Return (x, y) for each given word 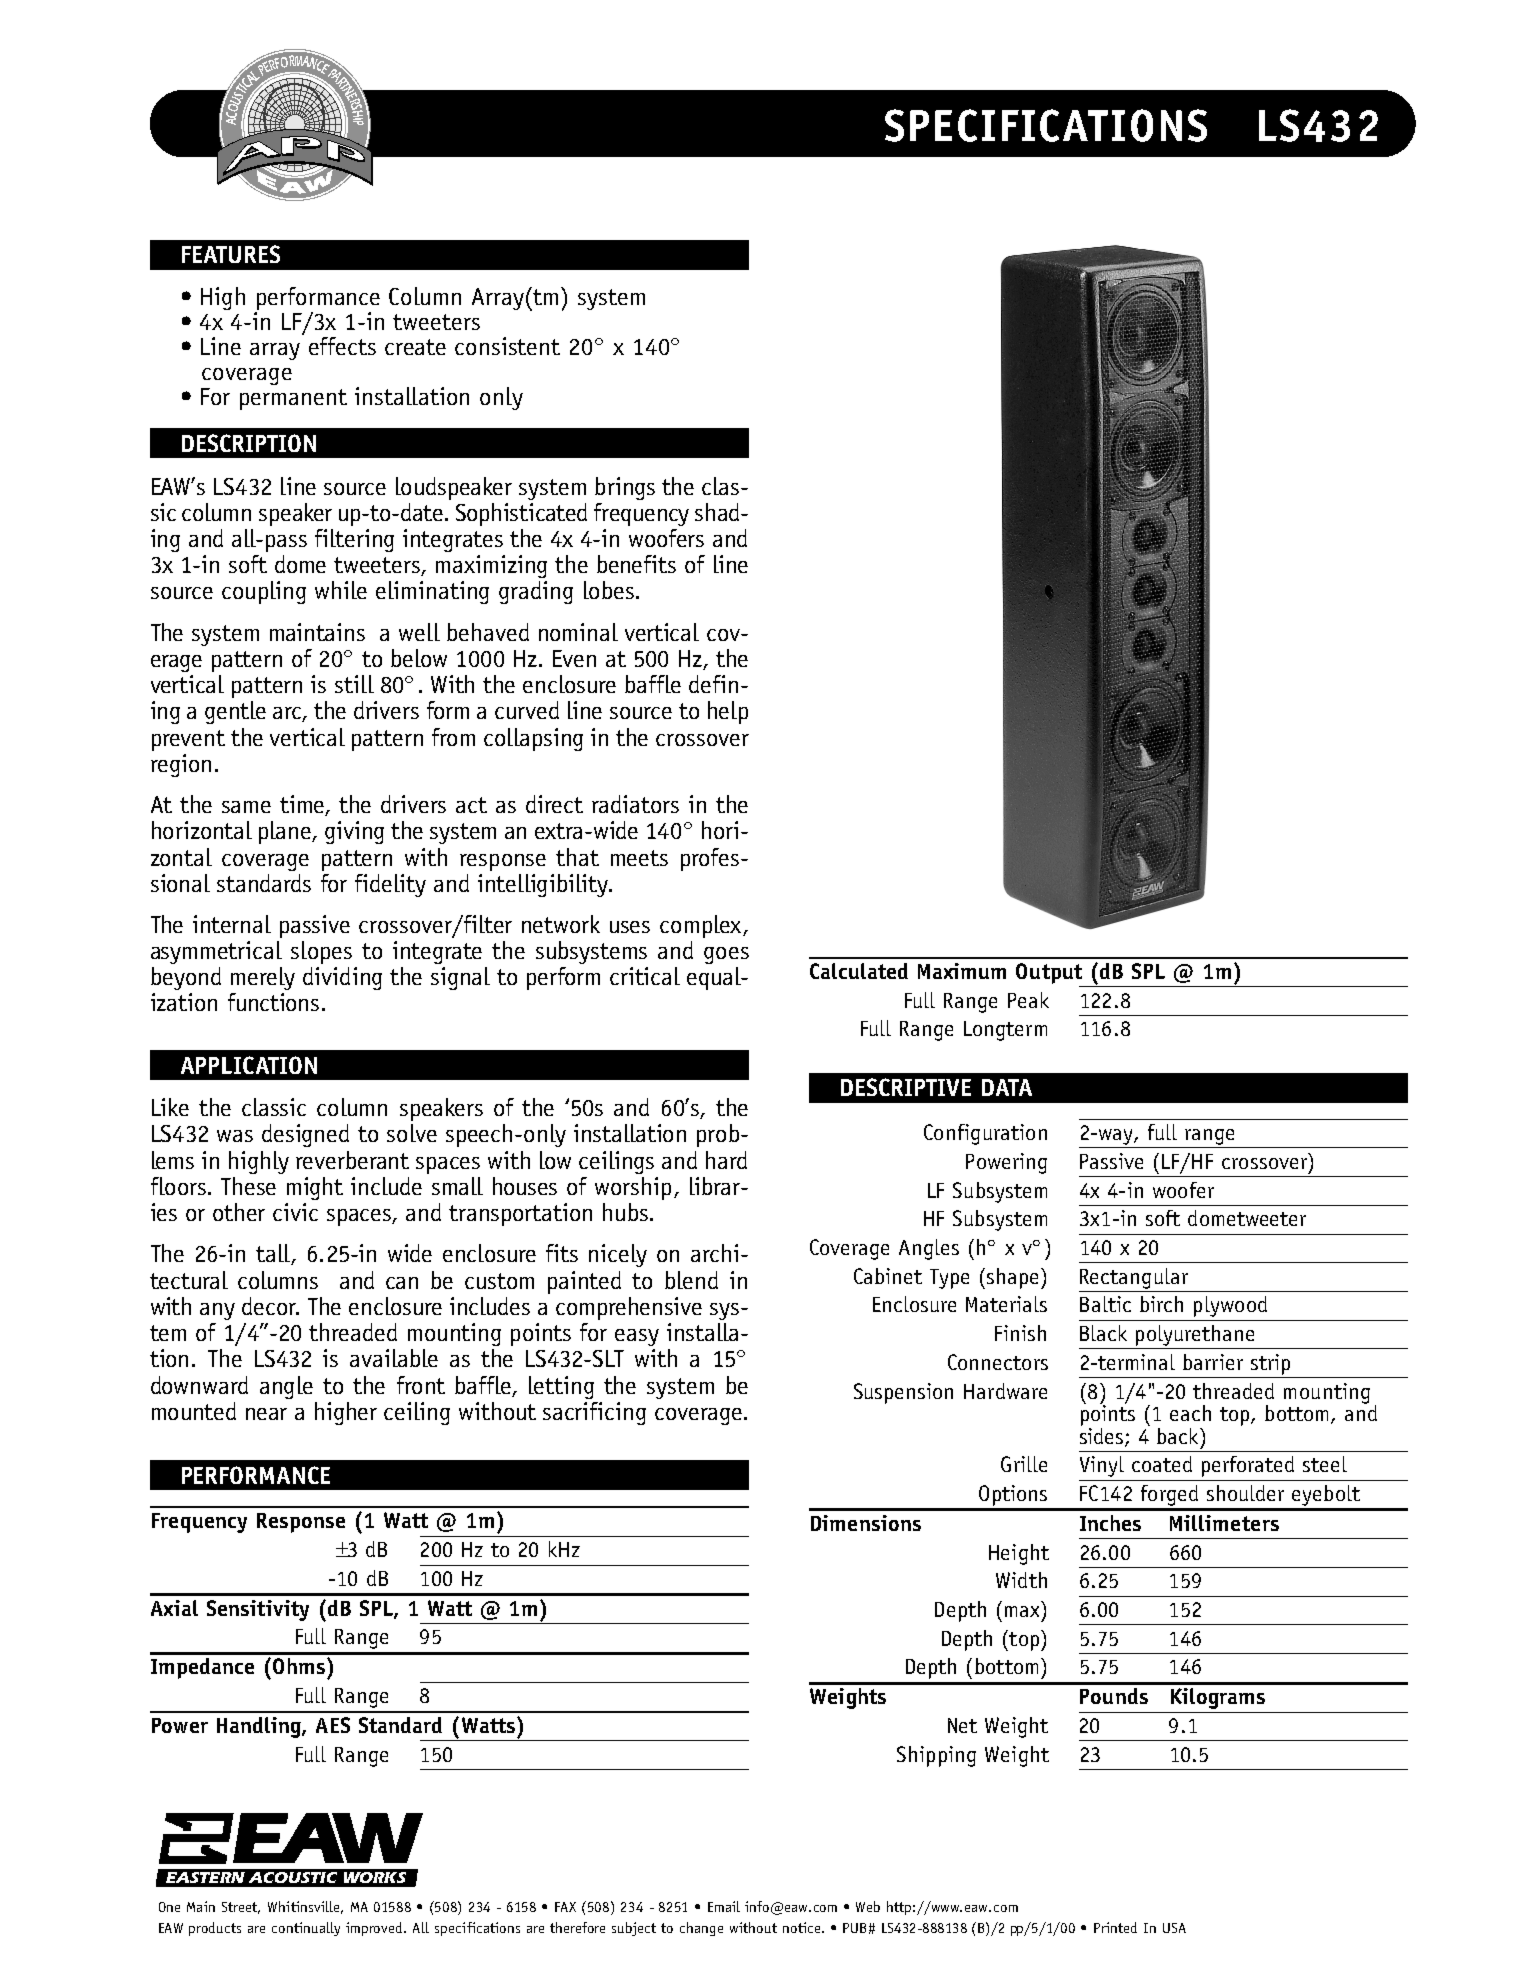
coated (1162, 1464)
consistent (507, 346)
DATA (1007, 1087)
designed (305, 1135)
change (701, 1929)
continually (306, 1929)
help (728, 712)
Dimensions (866, 1523)
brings (625, 488)
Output (1049, 973)
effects (342, 346)
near (266, 1414)
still (354, 684)
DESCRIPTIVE (906, 1087)
